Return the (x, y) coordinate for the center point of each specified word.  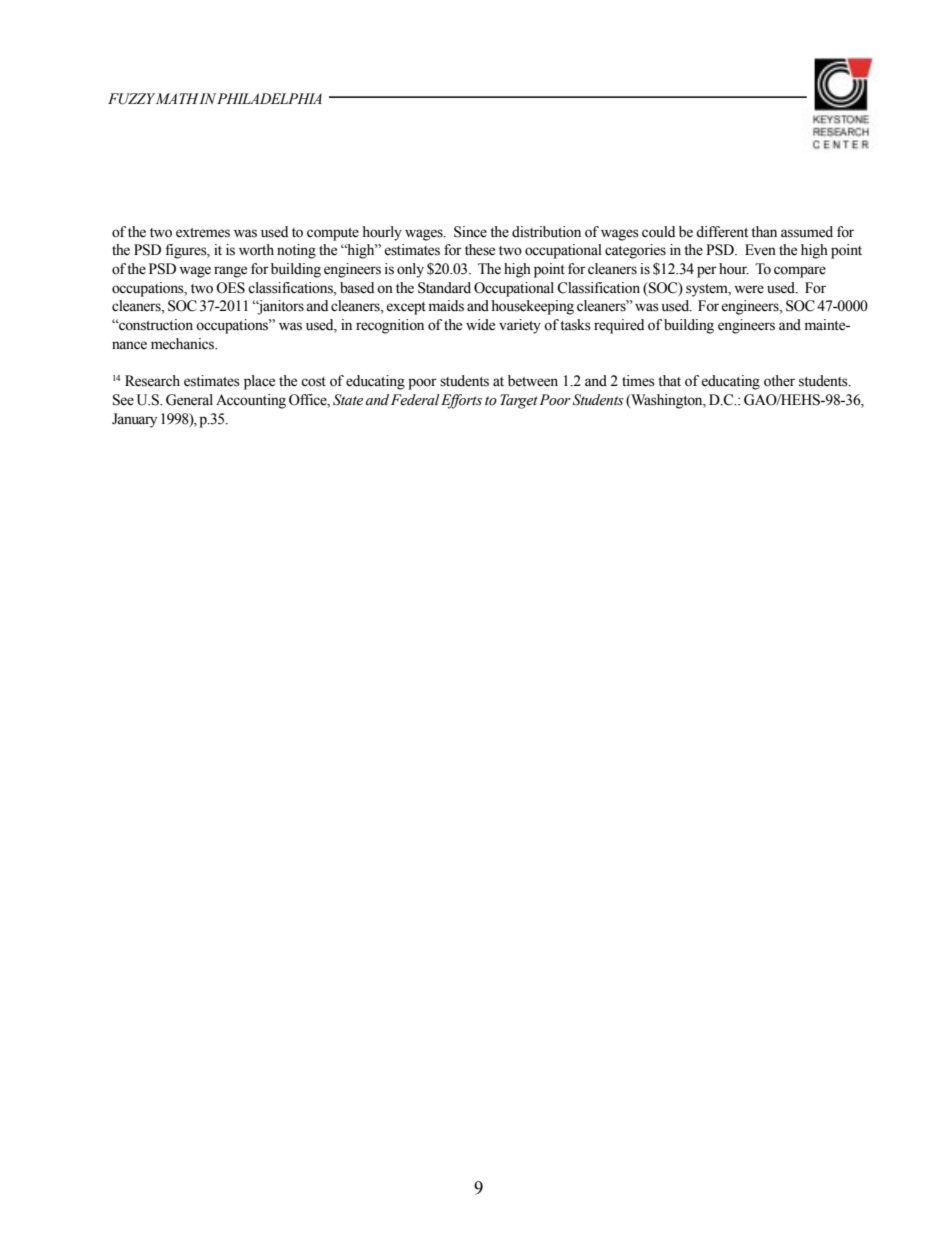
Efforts (461, 401)
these (480, 250)
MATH (178, 98)
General (189, 400)
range (230, 272)
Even (760, 250)
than (764, 231)
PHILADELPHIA (269, 98)
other (779, 381)
